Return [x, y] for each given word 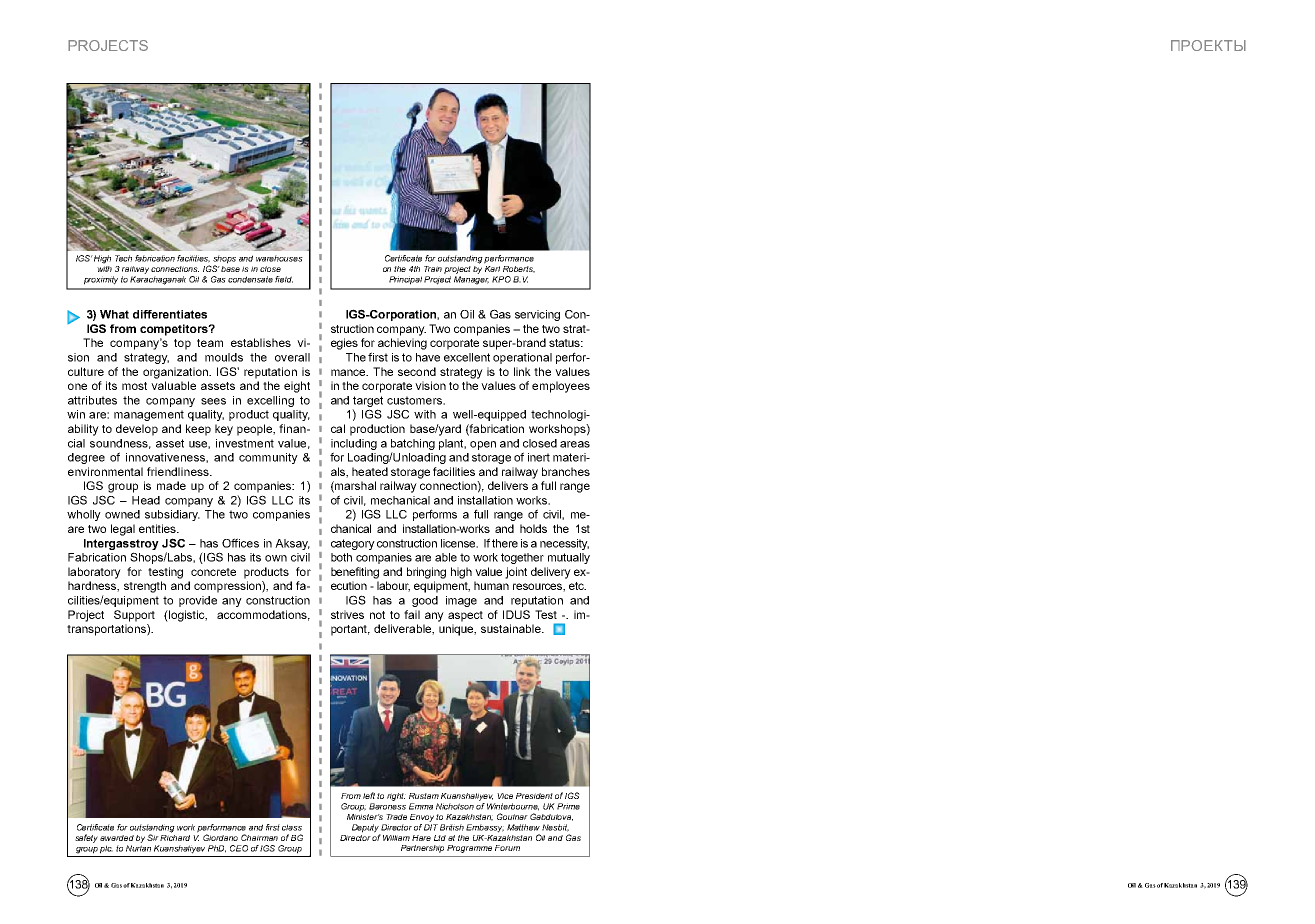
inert [539, 457]
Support [134, 616]
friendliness [179, 471]
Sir [153, 837]
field [284, 279]
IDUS [516, 614]
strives [347, 614]
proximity [101, 280]
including [354, 444]
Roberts [519, 269]
